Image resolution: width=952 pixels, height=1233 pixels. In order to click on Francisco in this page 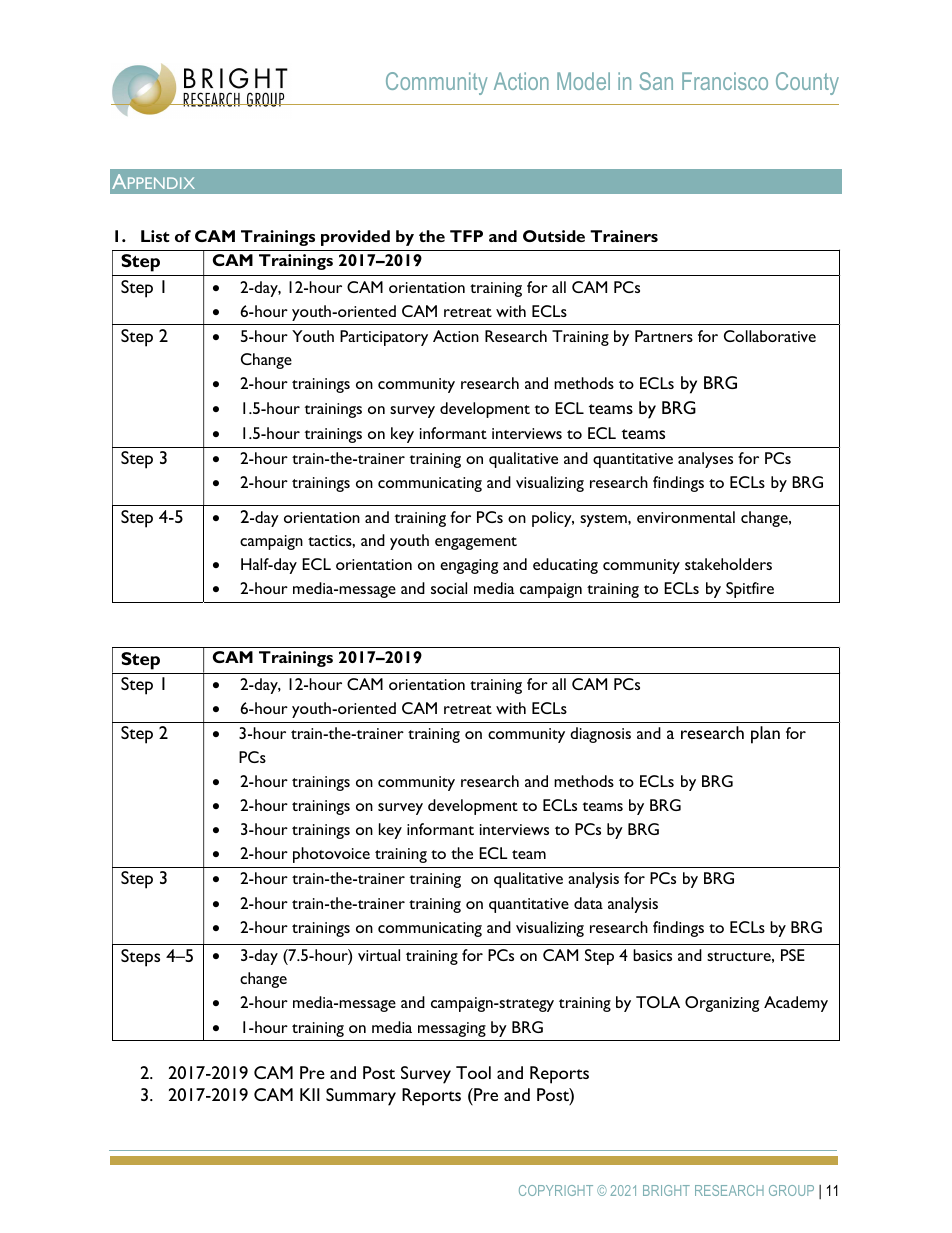, I will do `click(725, 81)`.
